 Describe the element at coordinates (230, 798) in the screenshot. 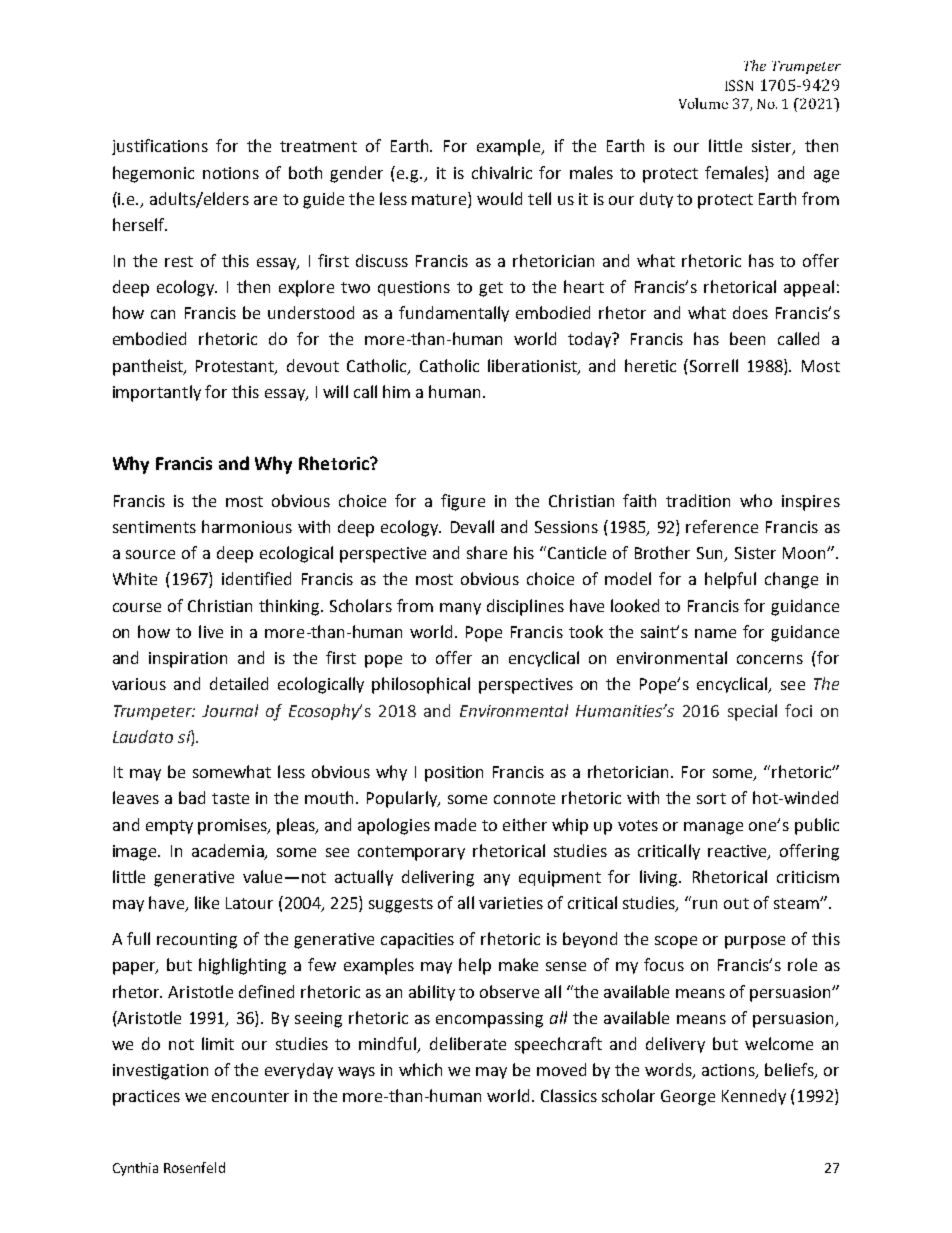

I see `taste` at that location.
